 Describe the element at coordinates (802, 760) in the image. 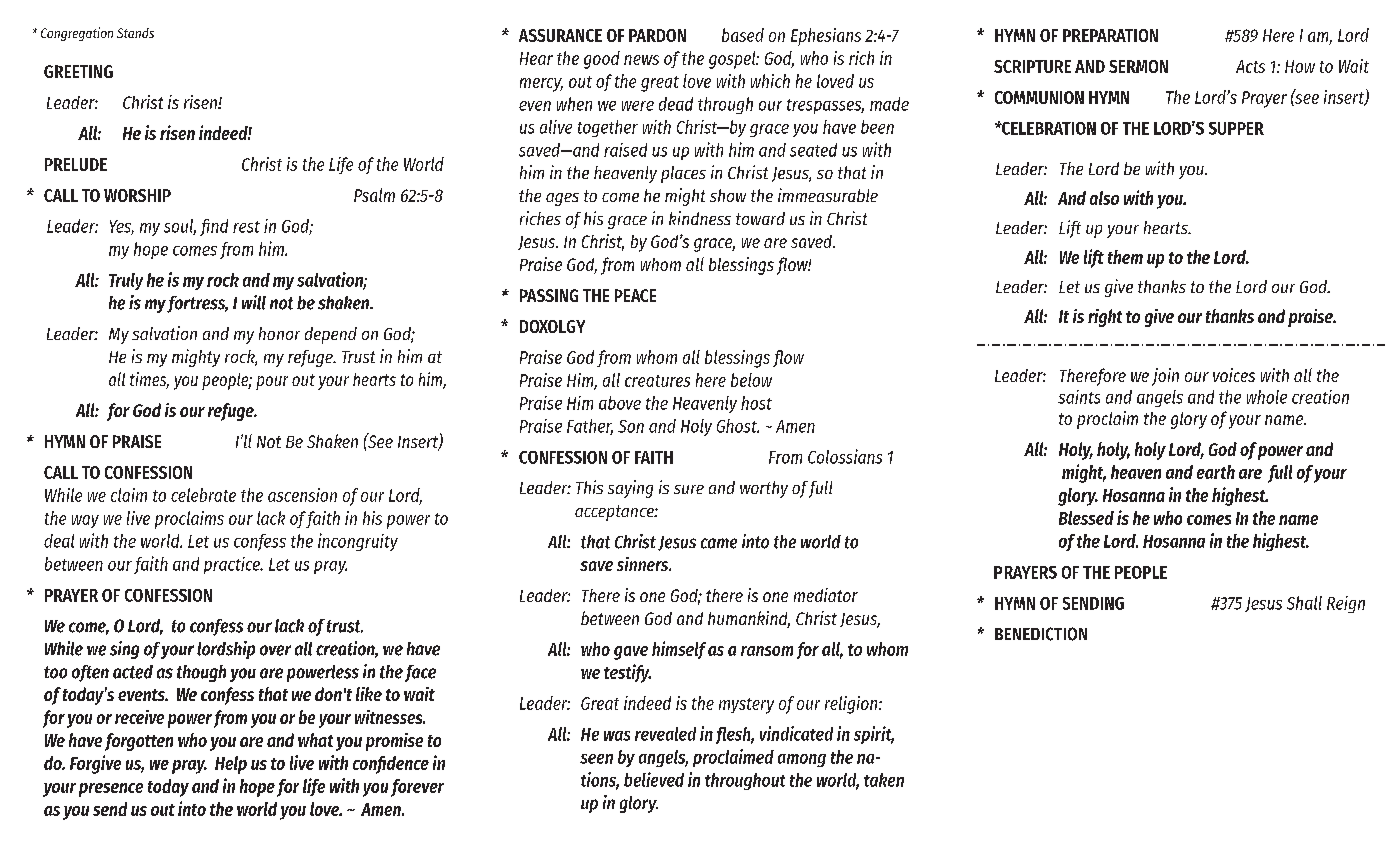

I see `among` at that location.
